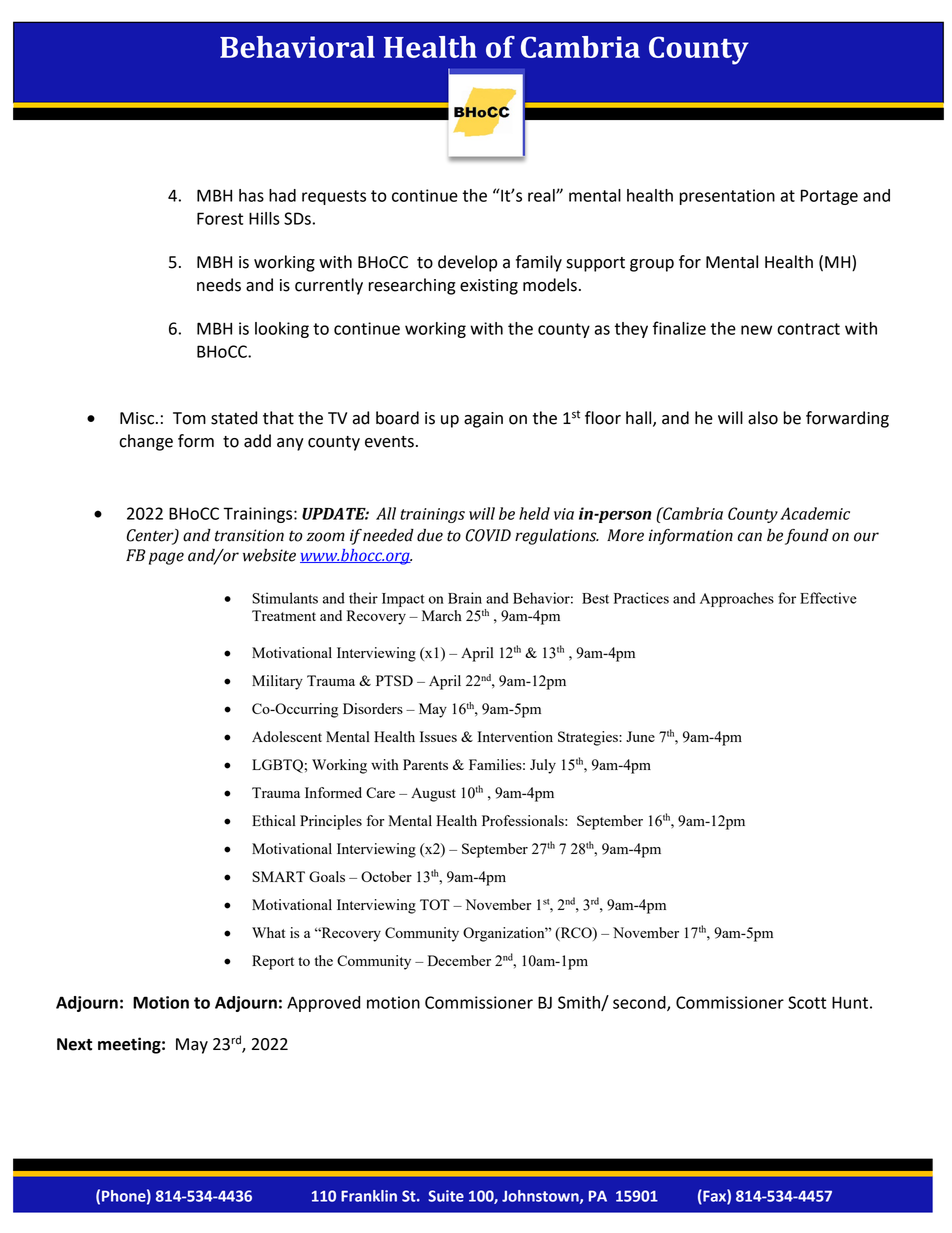 Image resolution: width=952 pixels, height=1233 pixels. I want to click on COVID, so click(488, 535).
